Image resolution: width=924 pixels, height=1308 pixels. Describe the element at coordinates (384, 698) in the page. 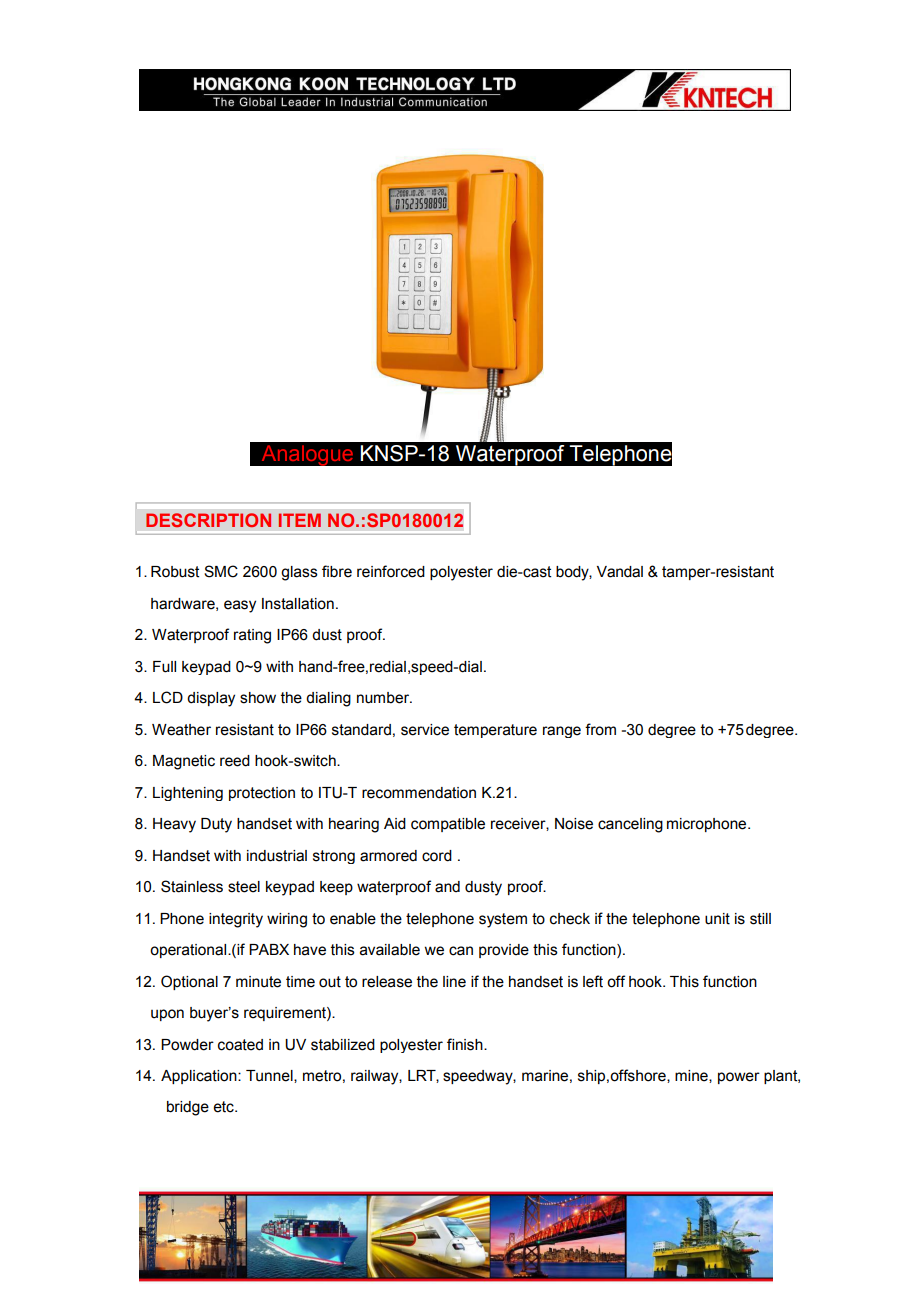

I see `number` at that location.
